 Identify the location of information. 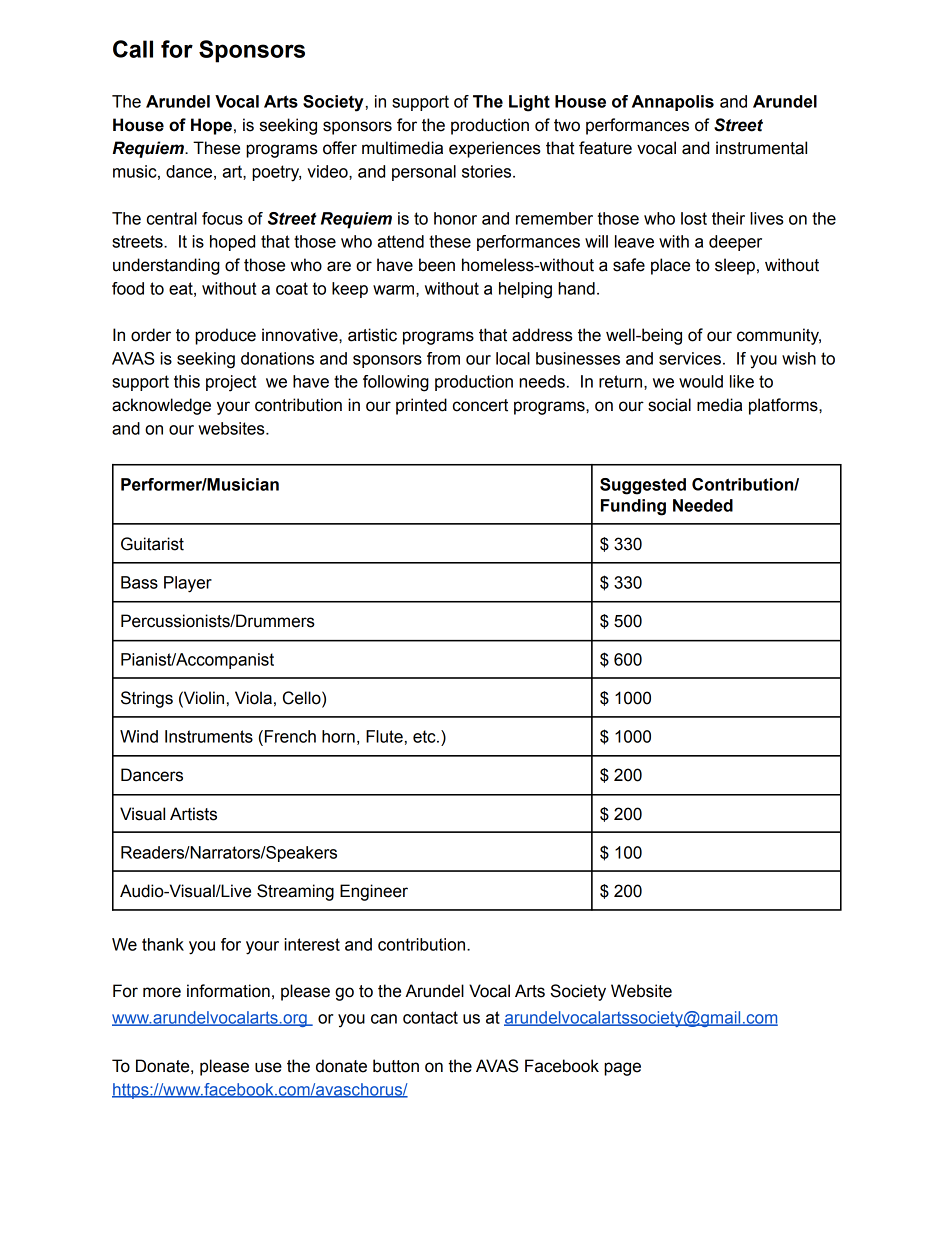
(228, 991).
